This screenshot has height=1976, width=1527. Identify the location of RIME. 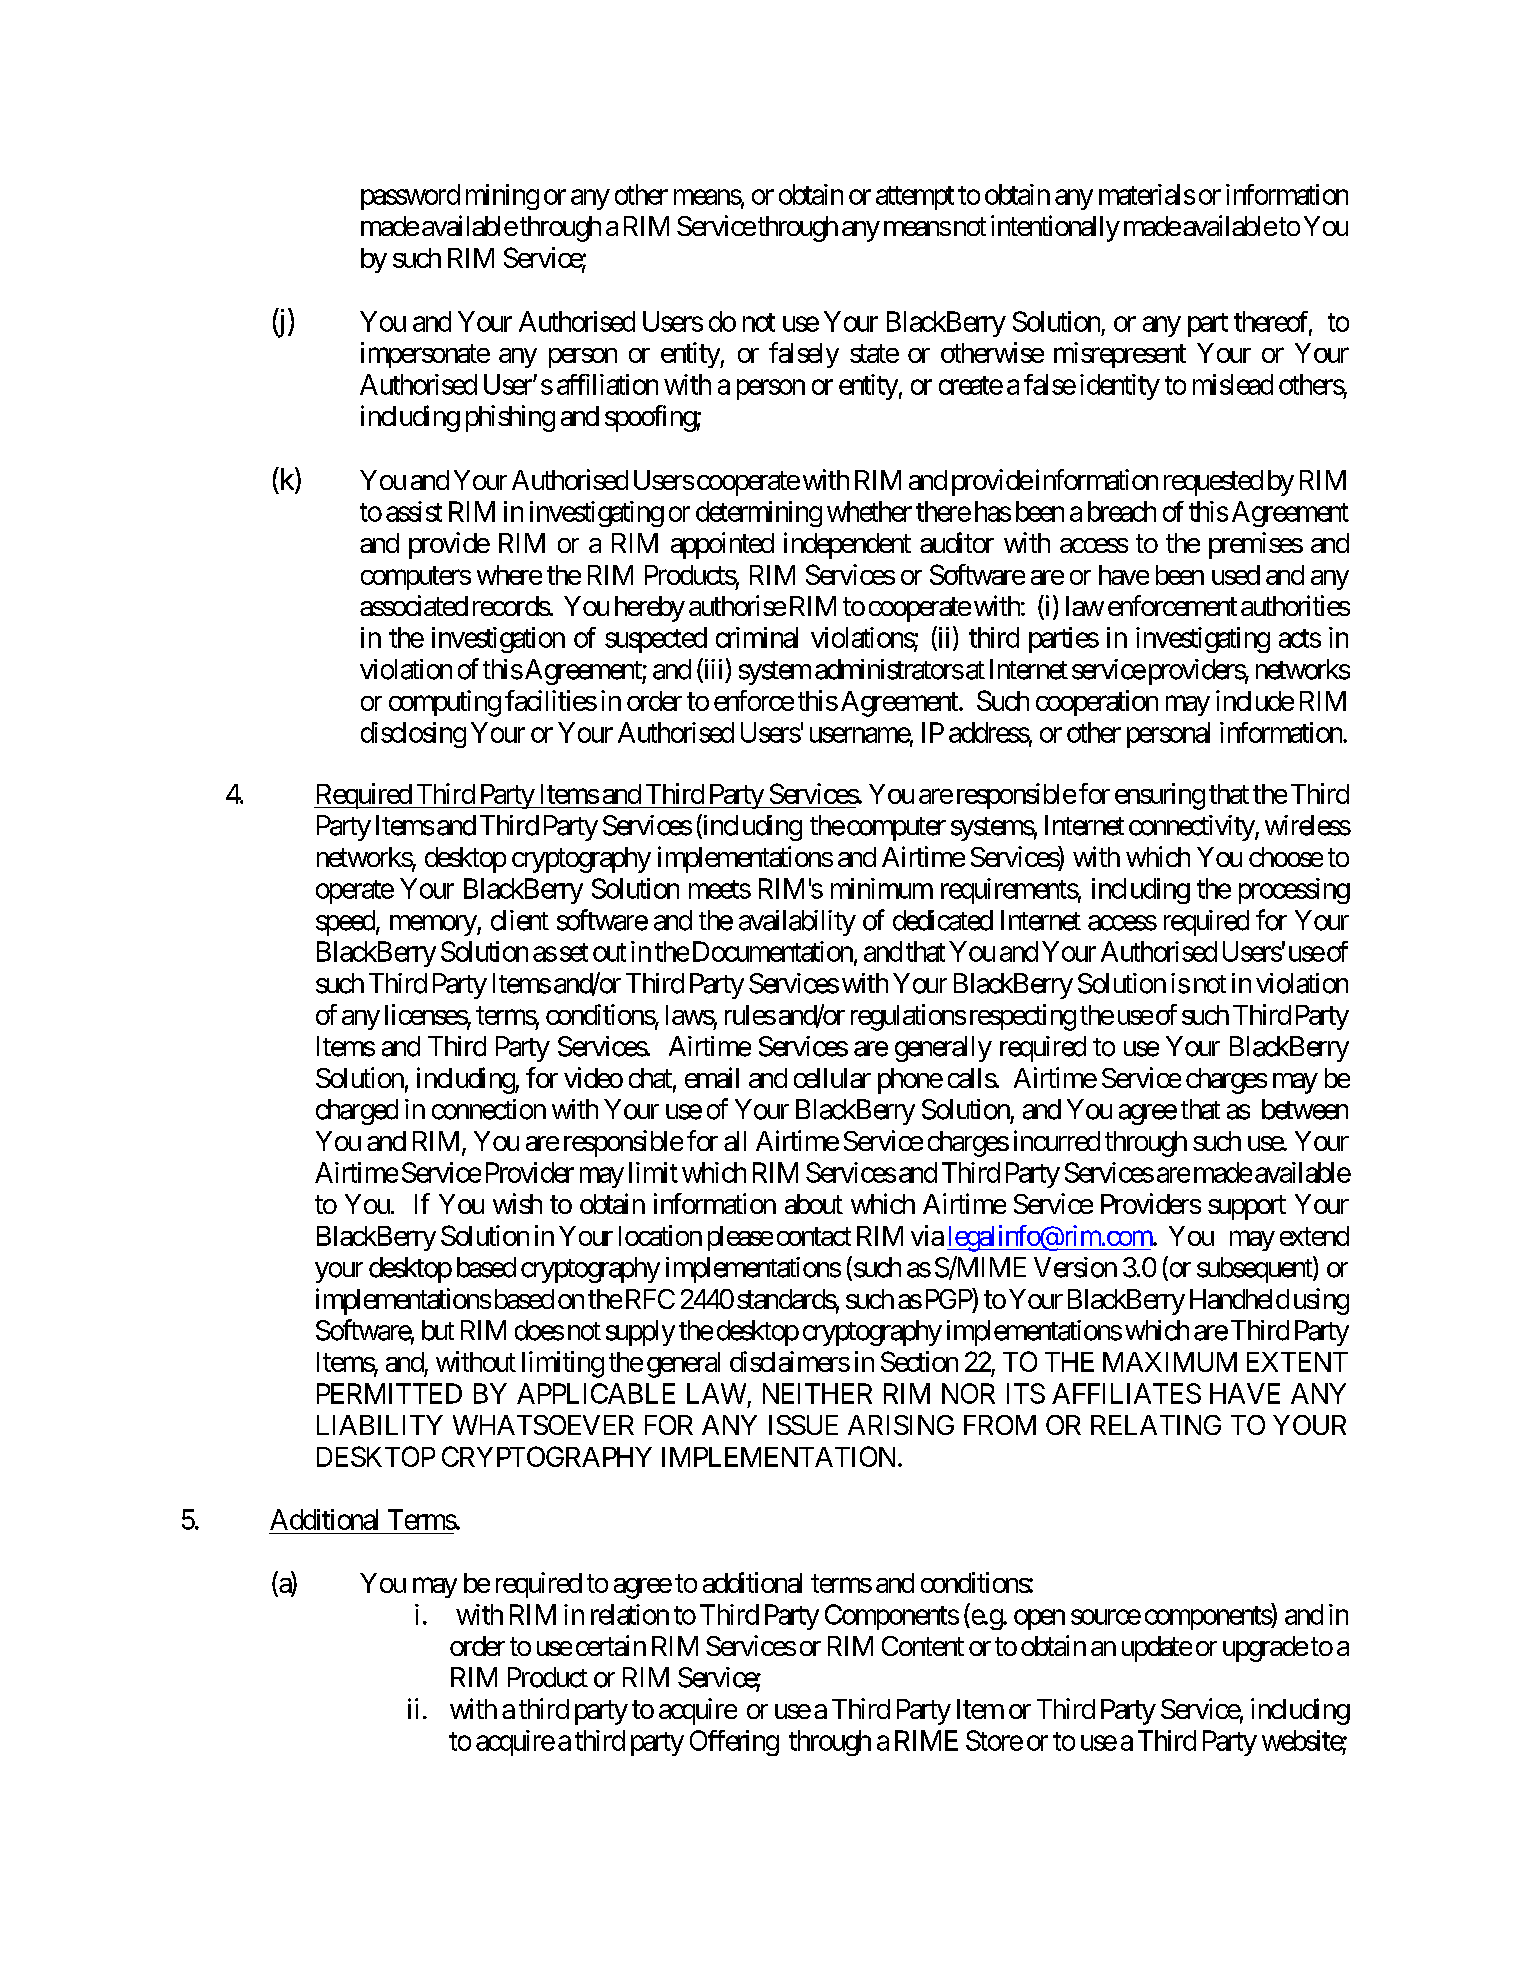
(926, 1740).
